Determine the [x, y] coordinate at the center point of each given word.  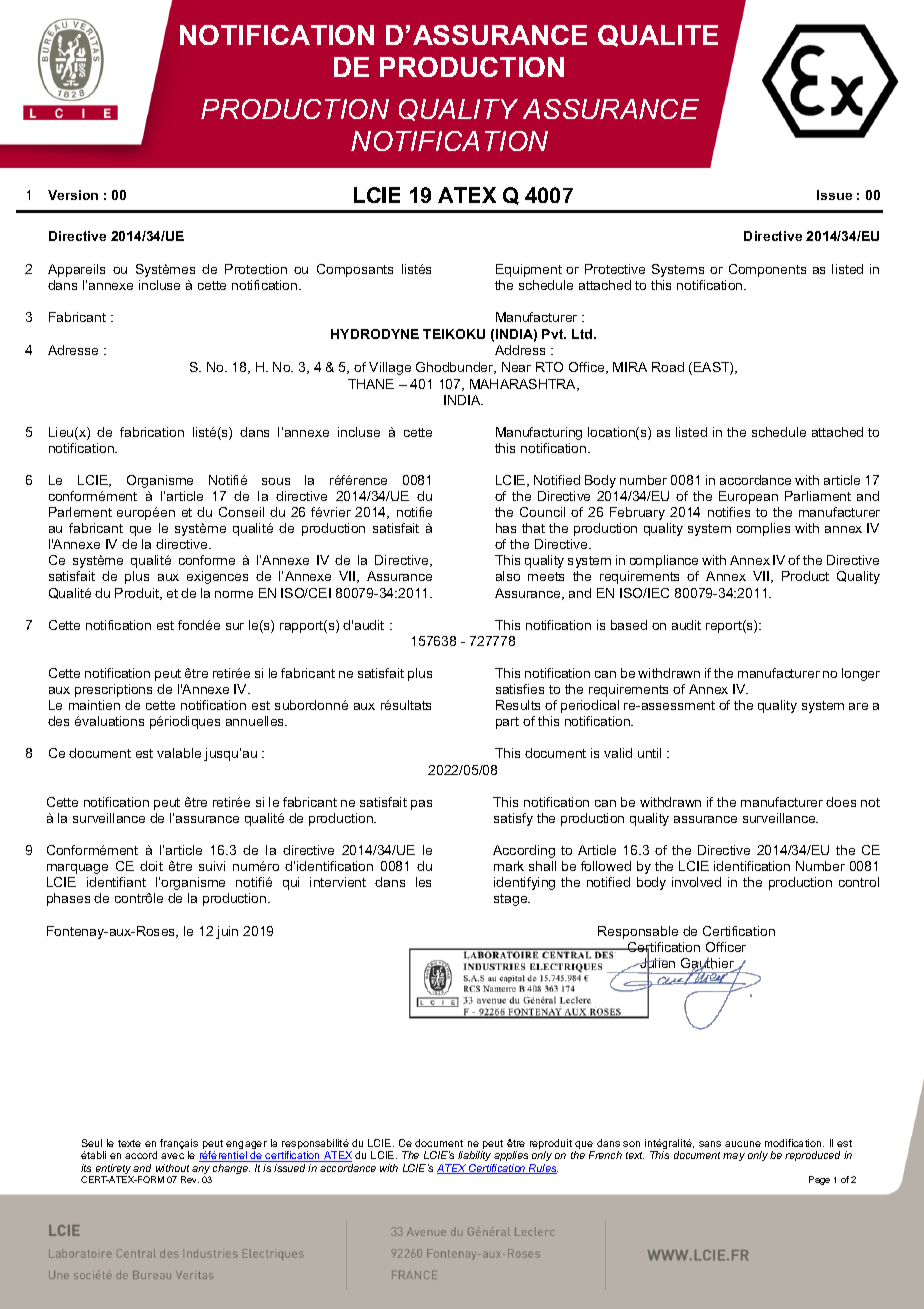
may [734, 1157]
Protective [615, 269]
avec [172, 1156]
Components [767, 270]
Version [73, 195]
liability [474, 1156]
